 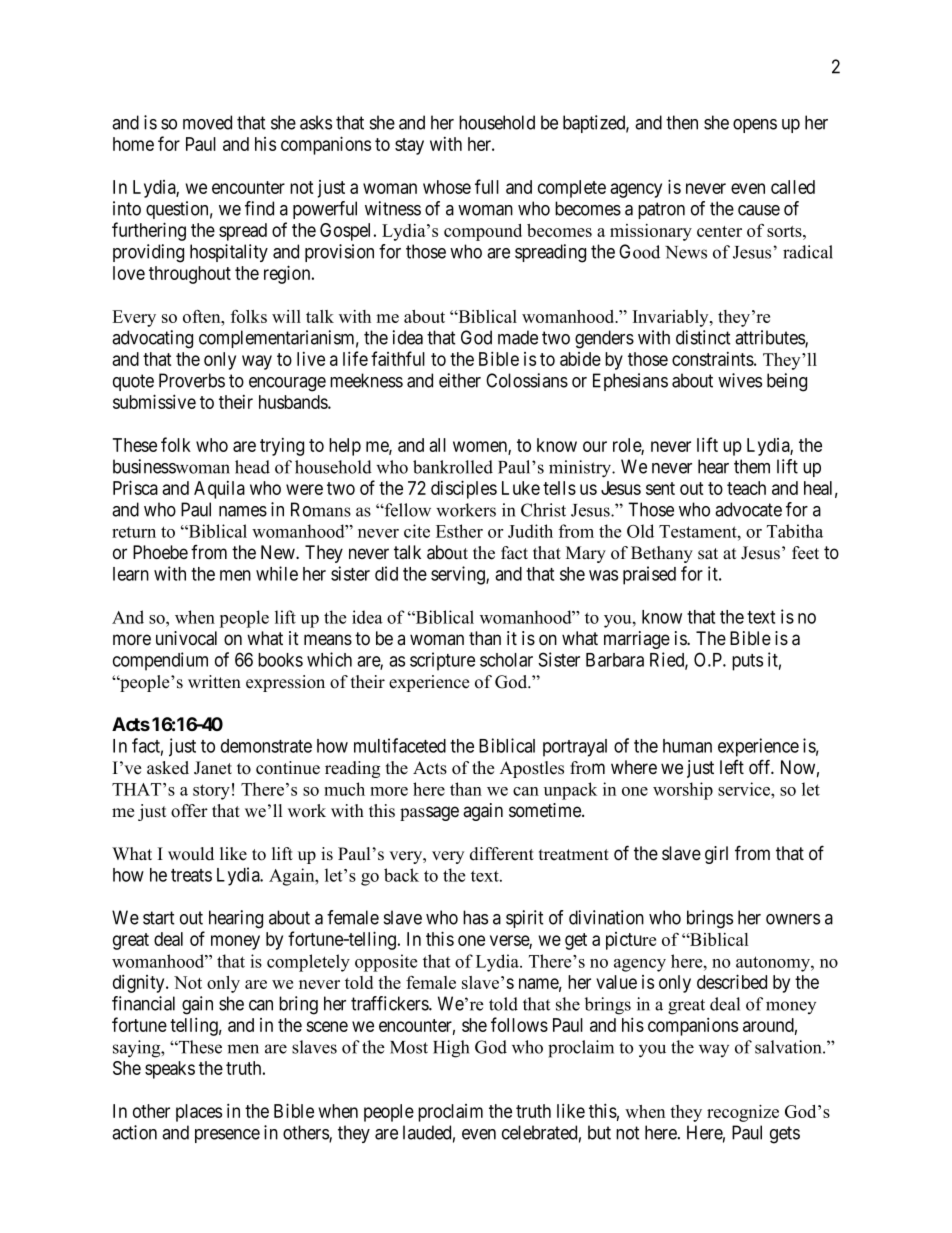 I want to click on opens, so click(x=755, y=126).
